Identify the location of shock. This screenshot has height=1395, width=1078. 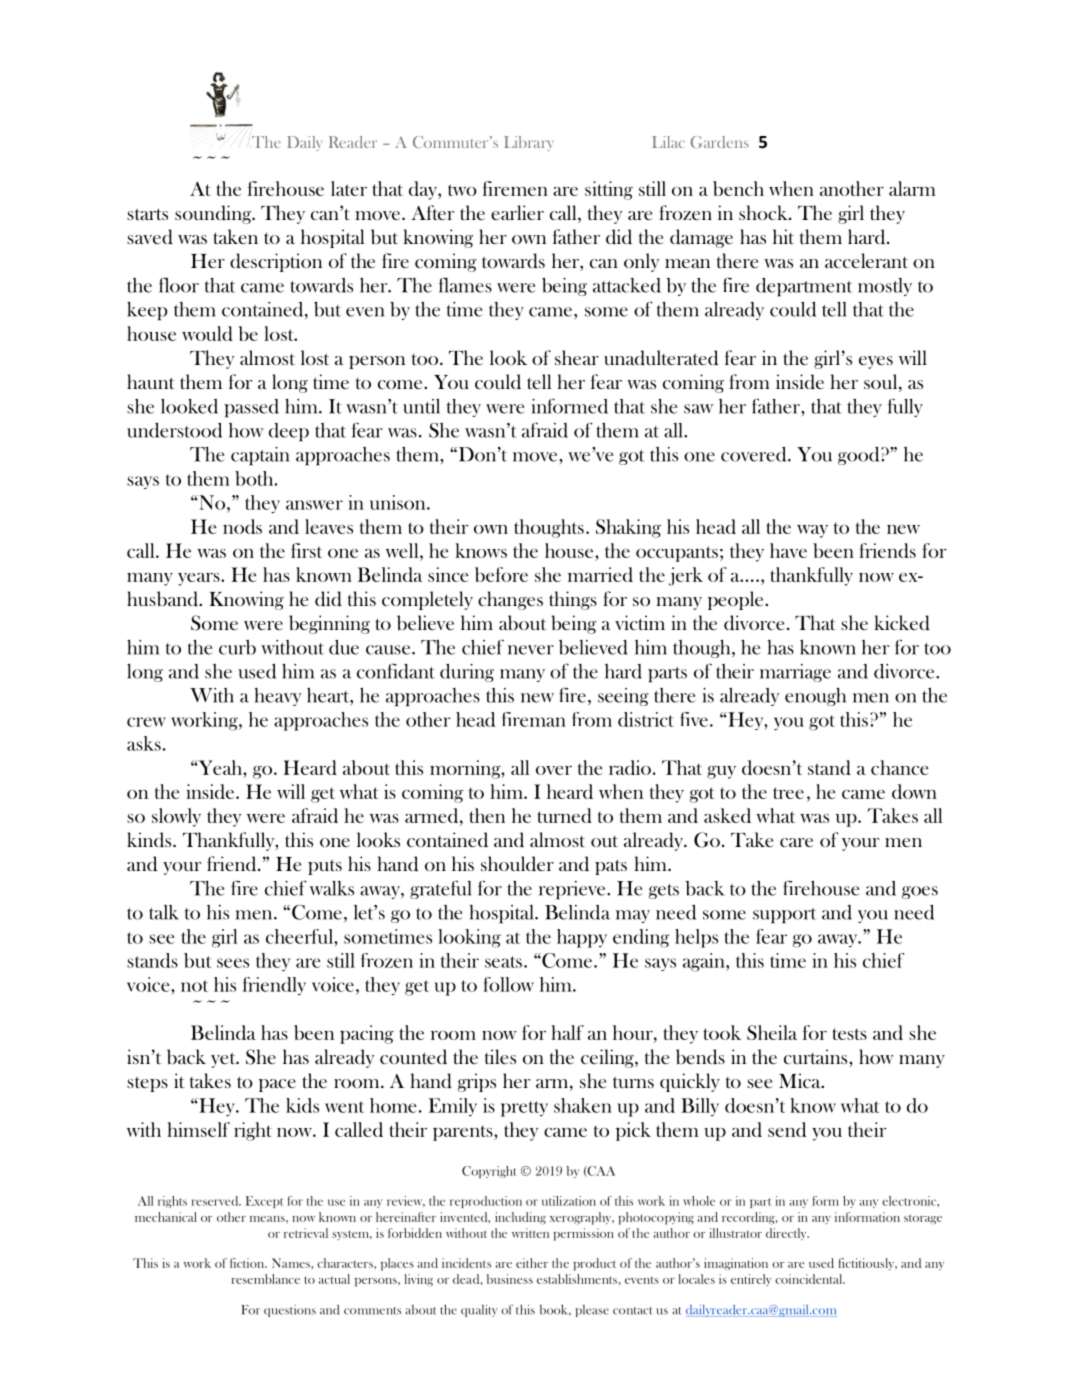
(764, 212).
